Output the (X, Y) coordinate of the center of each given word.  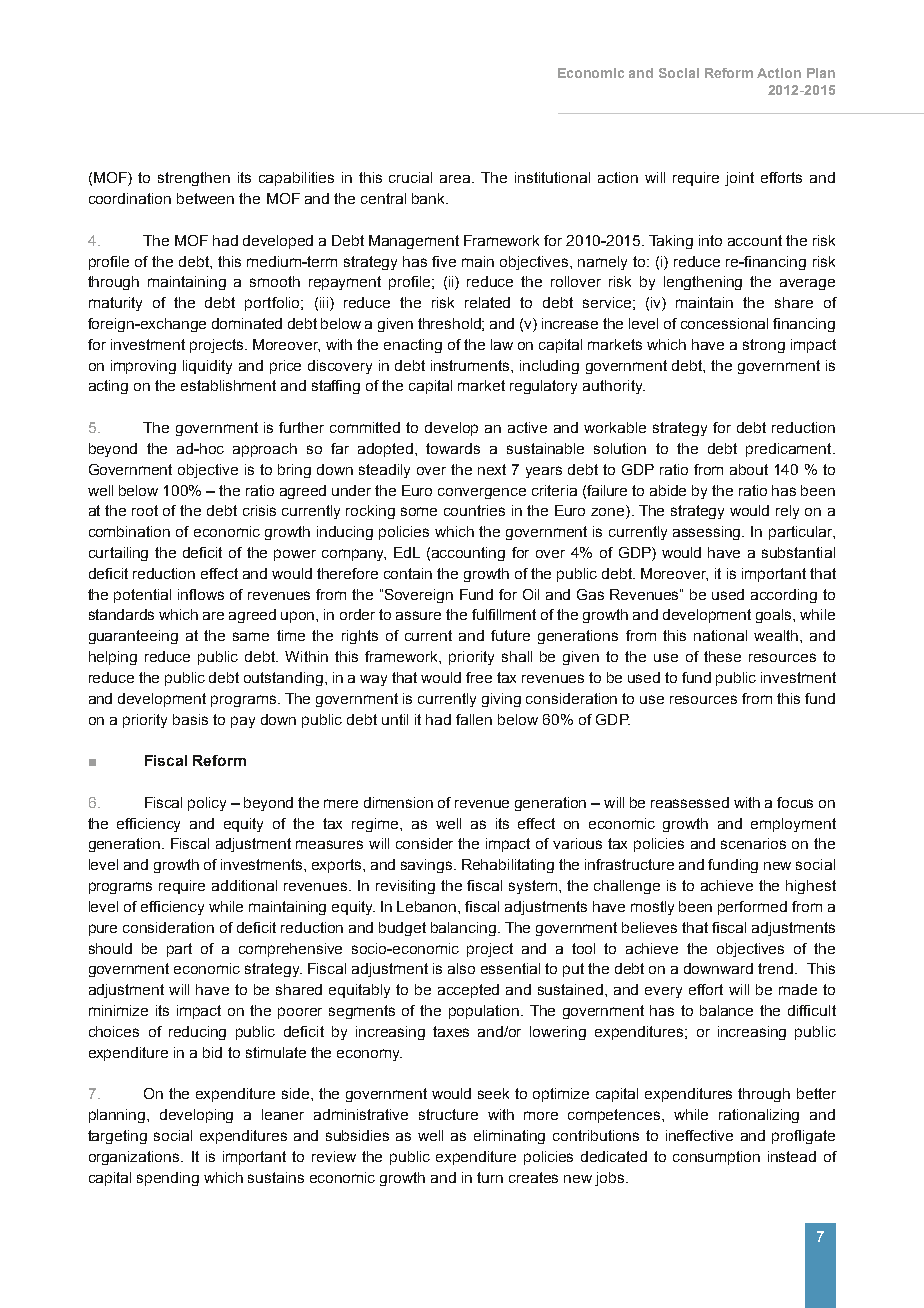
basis (190, 719)
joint (739, 179)
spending (168, 1179)
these (722, 656)
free (479, 677)
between (205, 198)
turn (490, 1177)
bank (430, 198)
